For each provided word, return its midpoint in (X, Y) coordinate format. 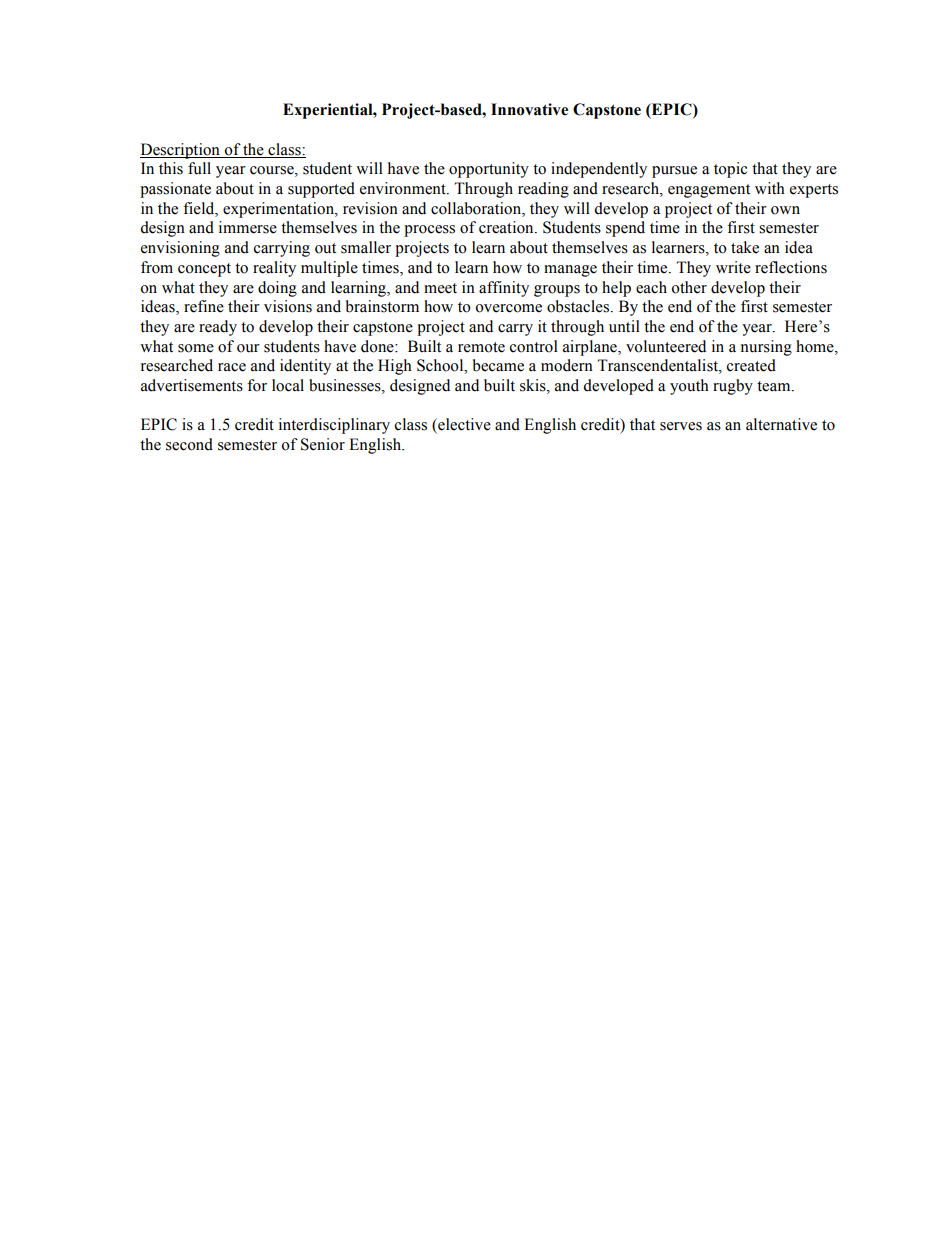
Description (181, 151)
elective (463, 425)
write (733, 267)
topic (730, 170)
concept (204, 270)
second (189, 444)
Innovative (529, 109)
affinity (504, 289)
